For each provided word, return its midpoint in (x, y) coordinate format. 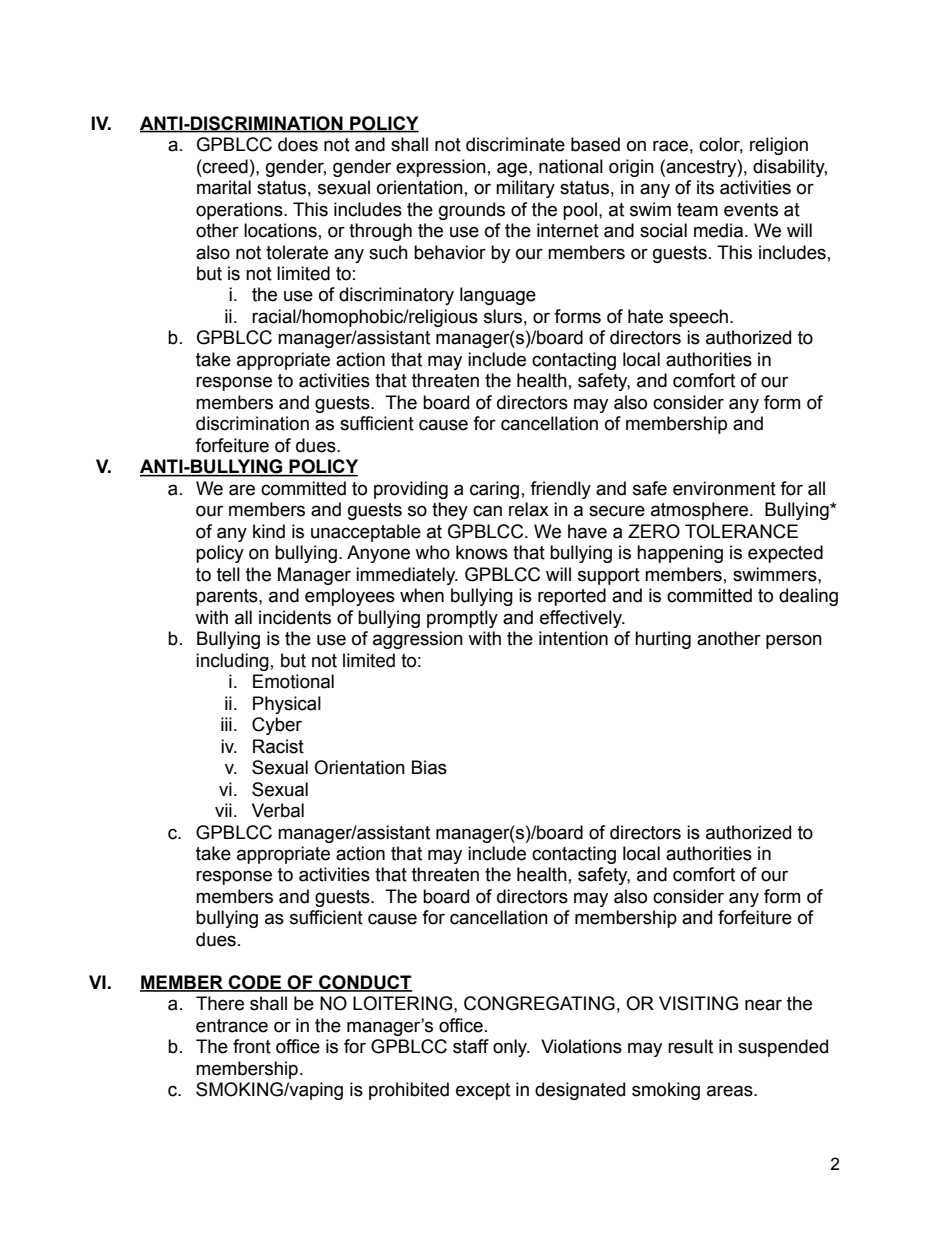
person (794, 641)
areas (731, 1091)
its (705, 187)
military (525, 189)
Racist (278, 746)
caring (494, 490)
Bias (429, 767)
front (252, 1046)
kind (269, 531)
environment (724, 488)
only (511, 1048)
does (298, 144)
